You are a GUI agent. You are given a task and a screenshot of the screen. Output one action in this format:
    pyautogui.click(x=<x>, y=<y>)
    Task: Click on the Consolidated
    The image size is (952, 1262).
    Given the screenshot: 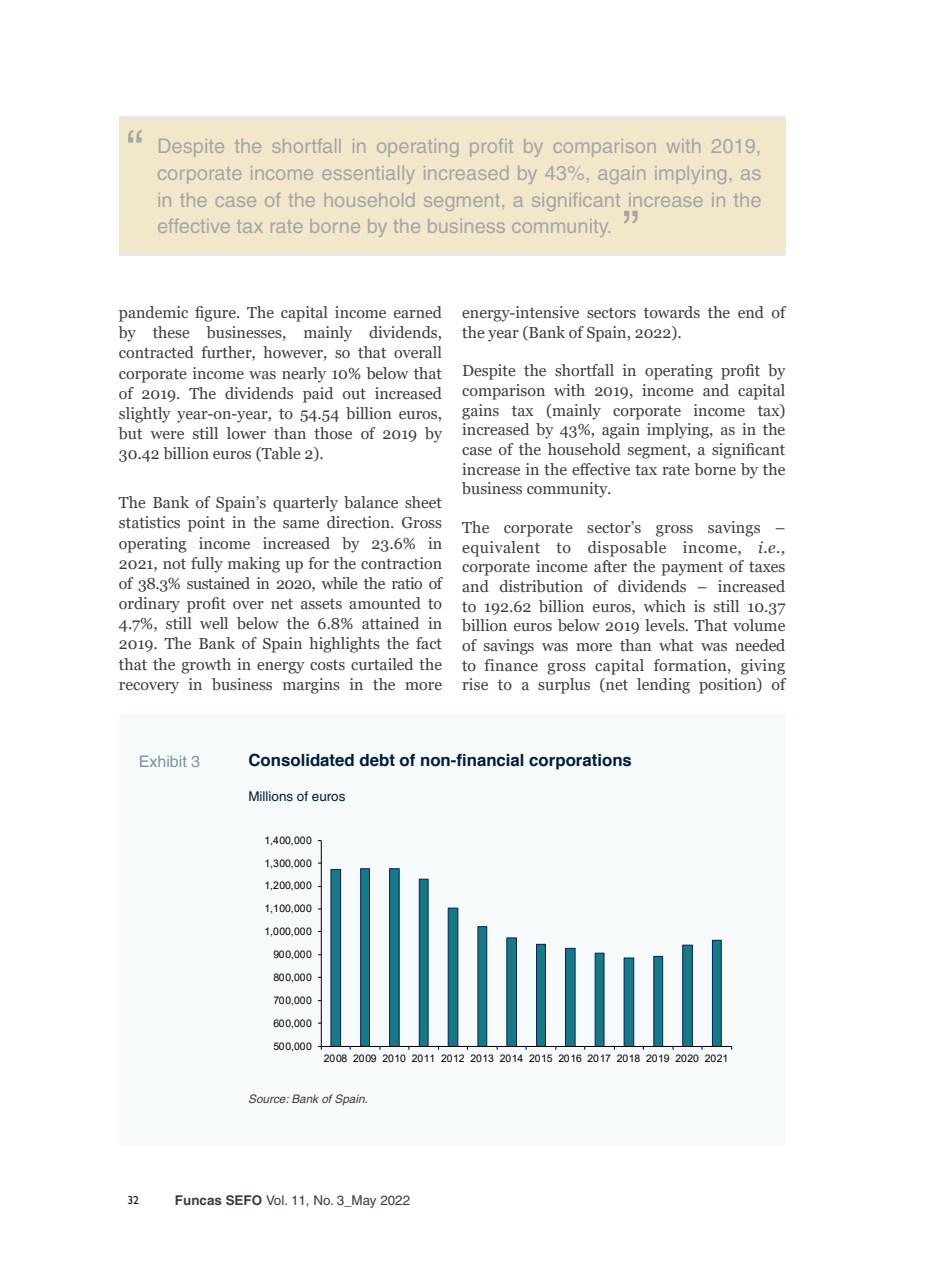 What is the action you would take?
    pyautogui.click(x=301, y=760)
